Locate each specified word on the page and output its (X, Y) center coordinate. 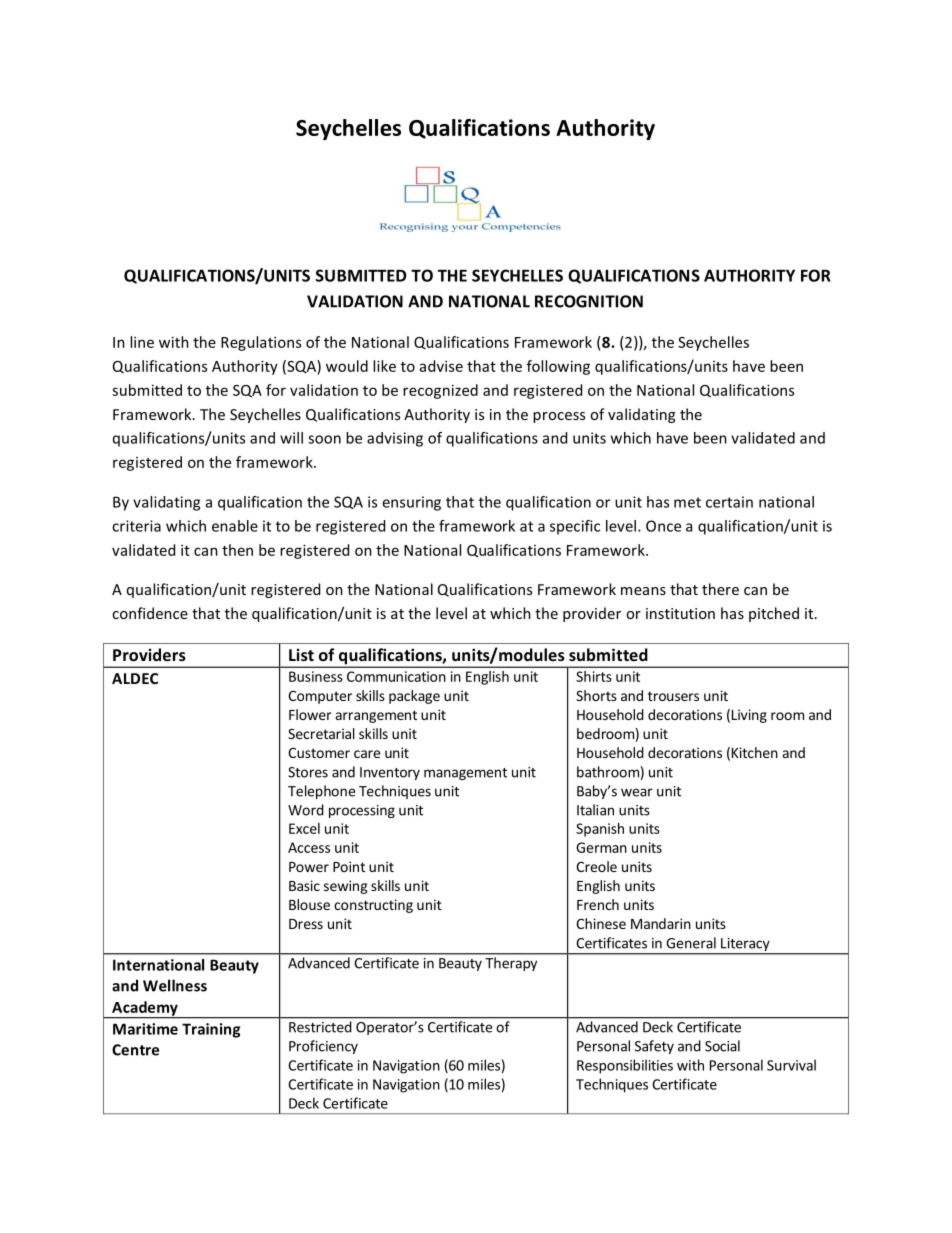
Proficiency (323, 1047)
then (237, 550)
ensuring (411, 503)
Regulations (261, 343)
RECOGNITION (589, 301)
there (720, 589)
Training (211, 1030)
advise (441, 366)
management (465, 774)
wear (637, 792)
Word (306, 810)
